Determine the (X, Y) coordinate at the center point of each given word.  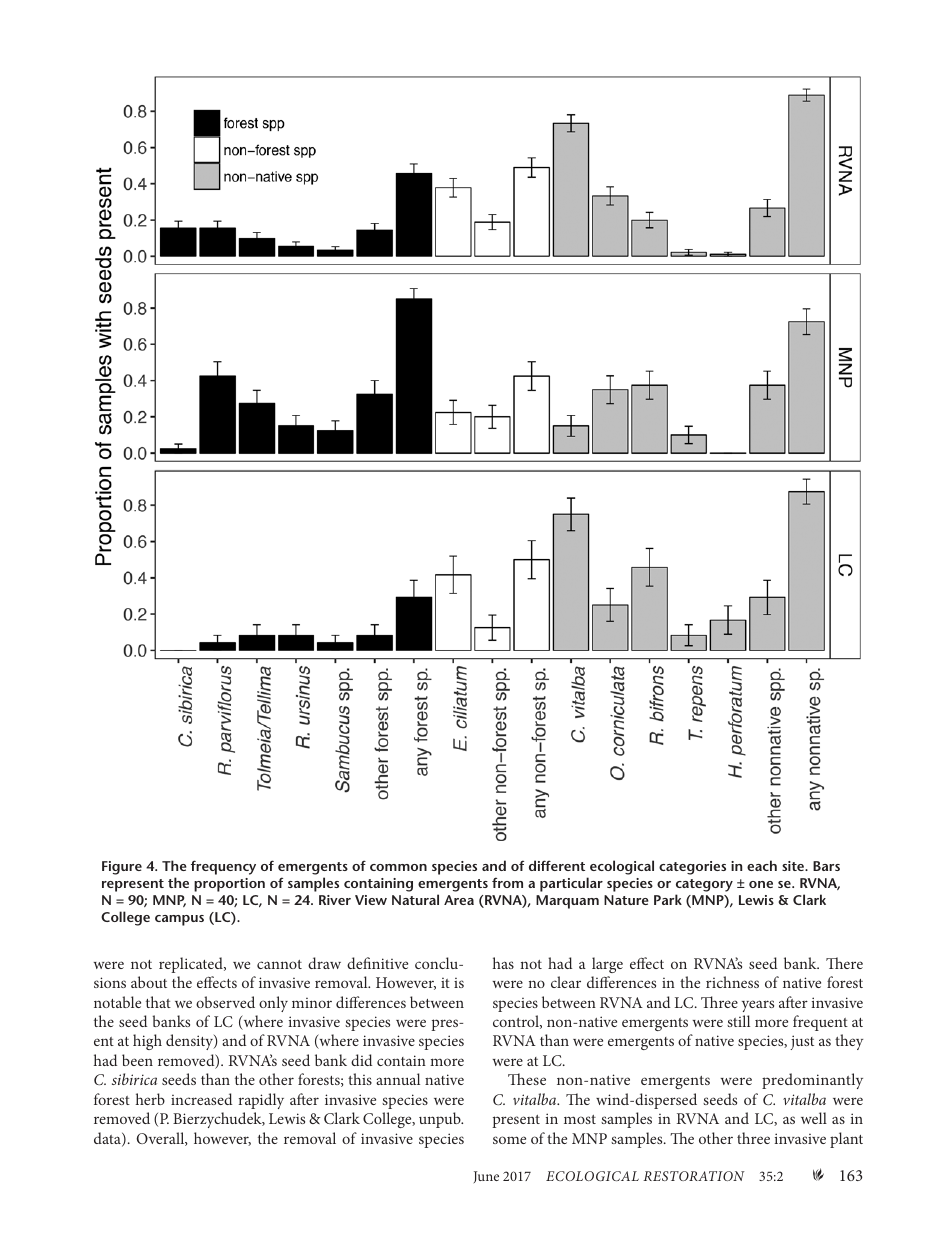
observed (225, 1002)
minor (312, 1003)
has (503, 963)
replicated (192, 965)
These (527, 1079)
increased (201, 1099)
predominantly (812, 1081)
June (486, 1177)
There (844, 963)
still (738, 1021)
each (762, 865)
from (507, 882)
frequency (223, 867)
